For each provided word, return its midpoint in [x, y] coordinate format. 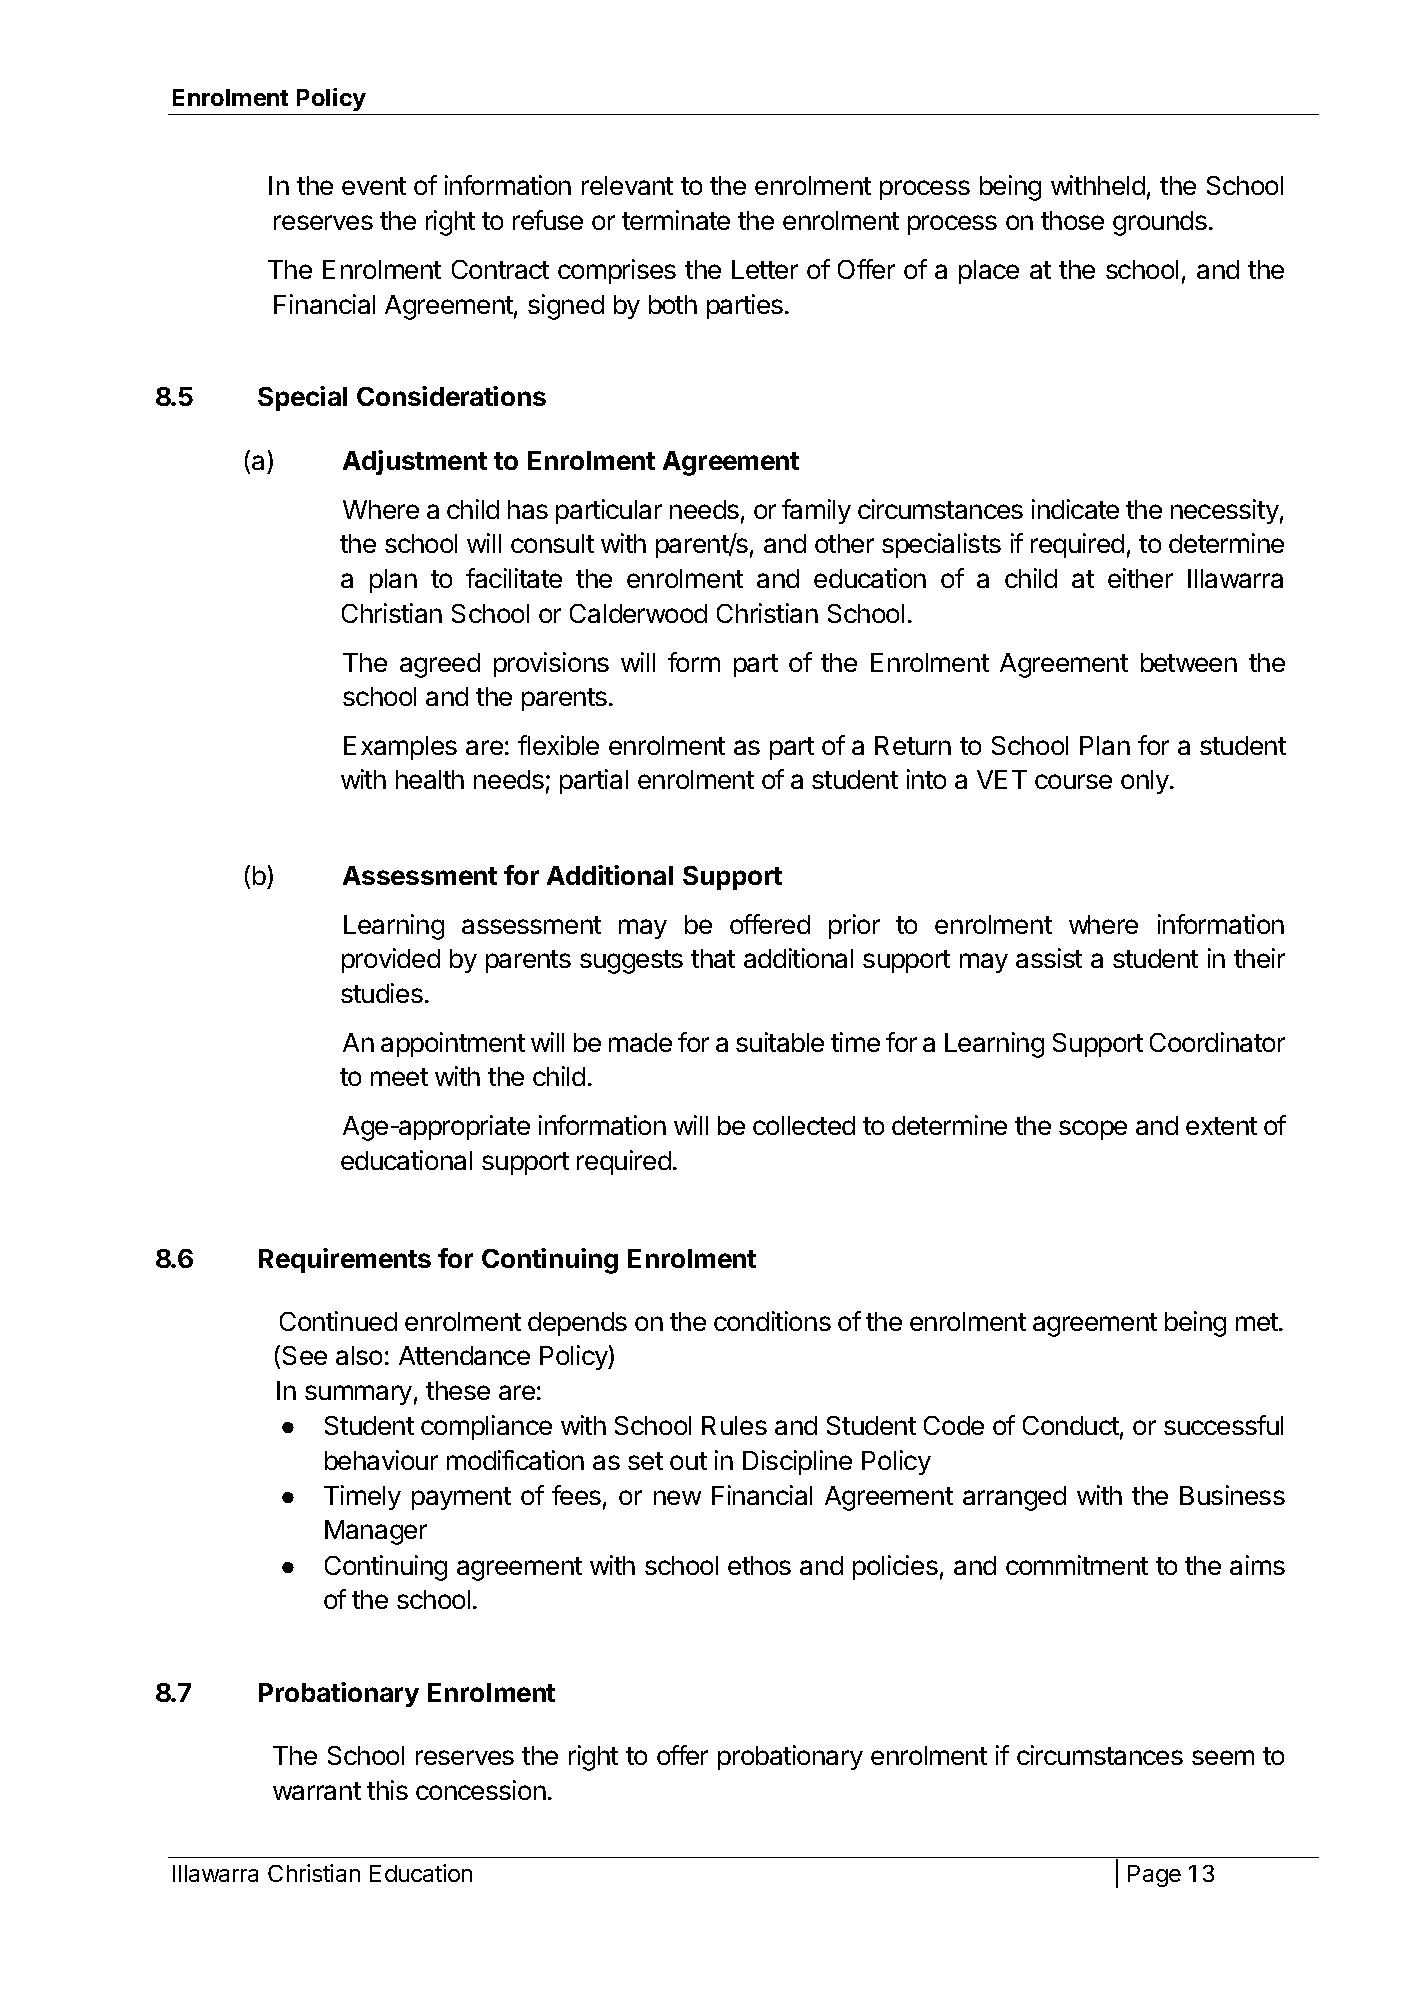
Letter [765, 269]
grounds [1160, 223]
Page [1154, 1876]
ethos [759, 1565]
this [387, 1790]
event [374, 186]
